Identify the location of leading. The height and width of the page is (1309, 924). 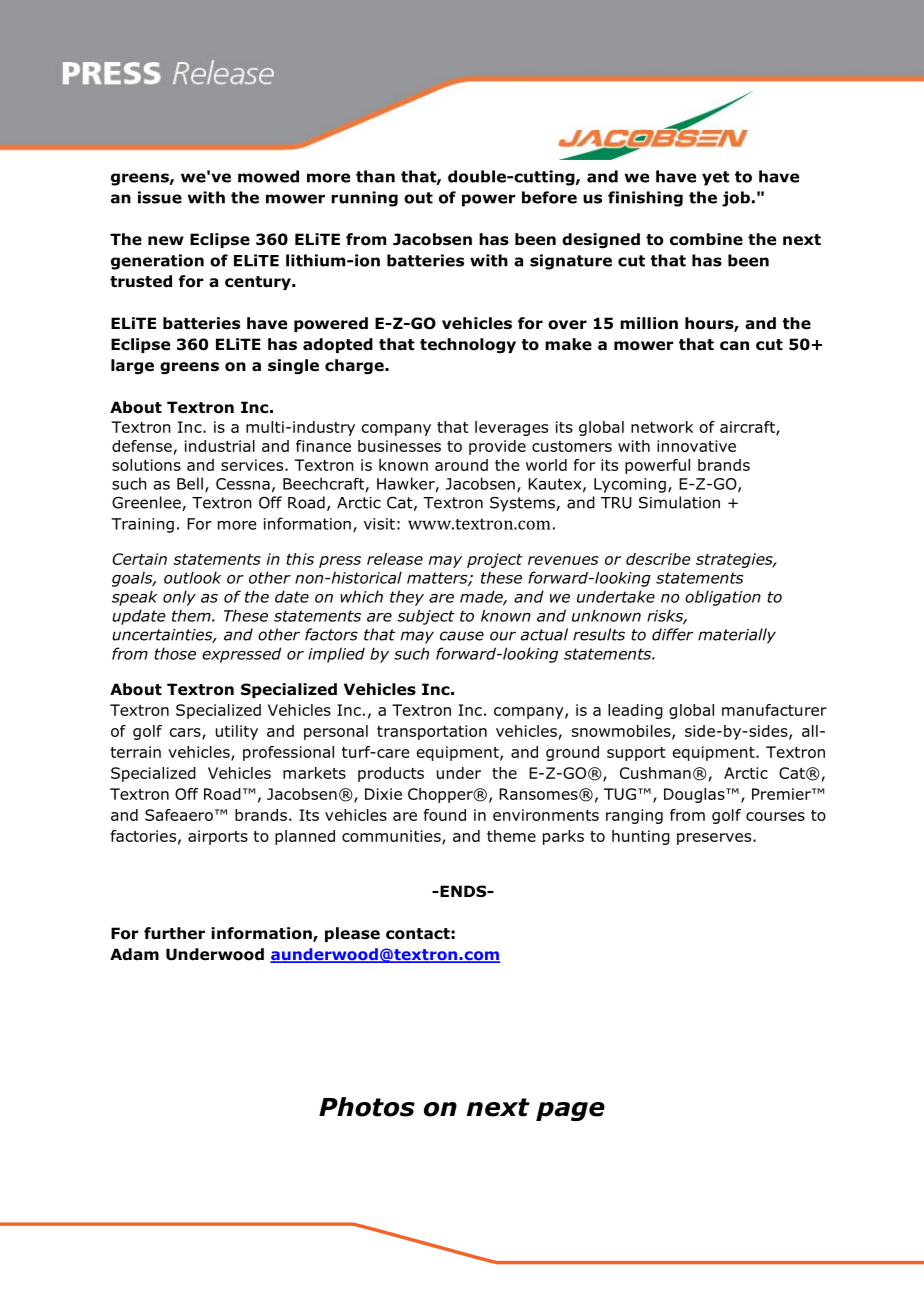
(635, 711).
